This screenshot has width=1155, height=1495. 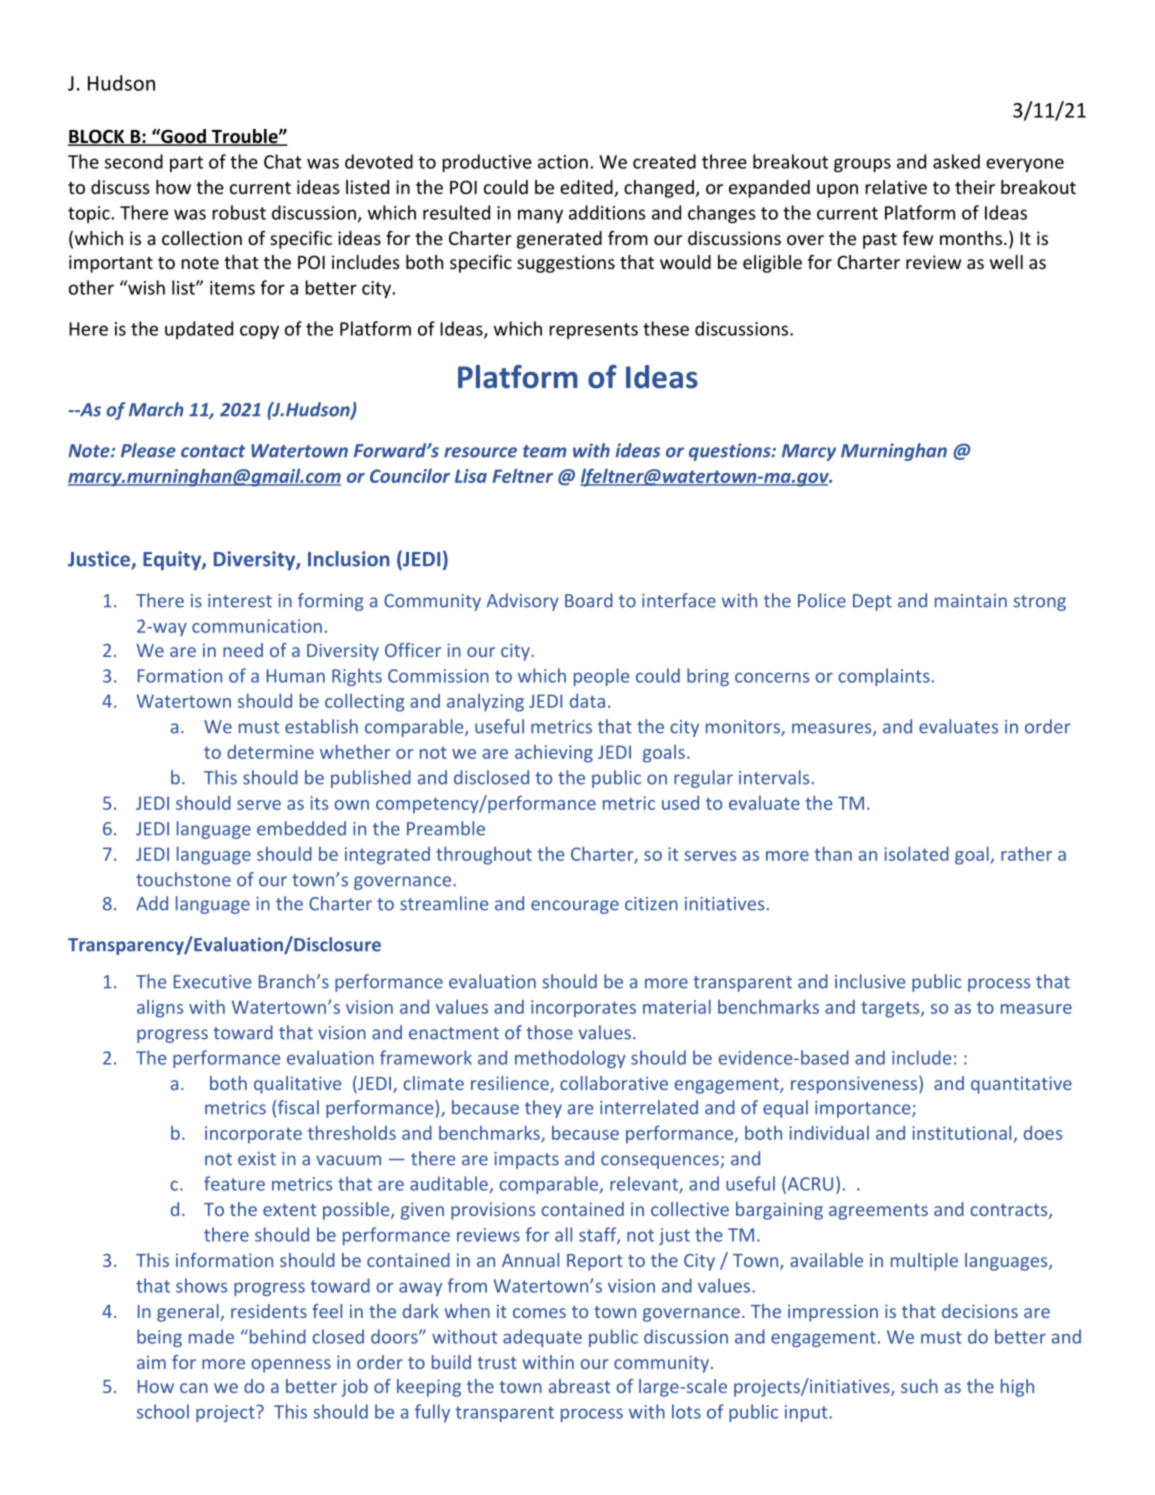 I want to click on maintain, so click(x=971, y=601).
